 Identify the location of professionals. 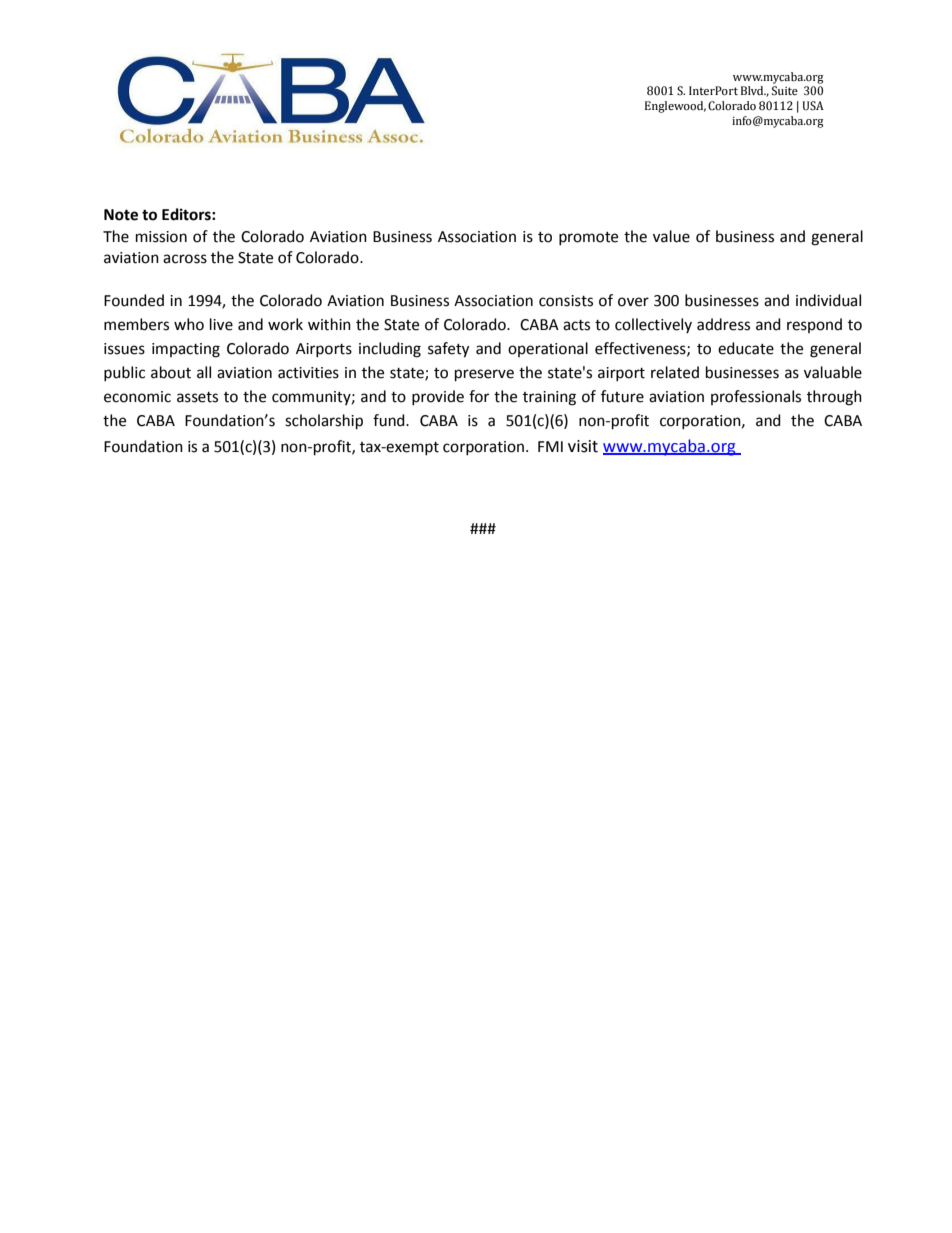
(756, 397).
